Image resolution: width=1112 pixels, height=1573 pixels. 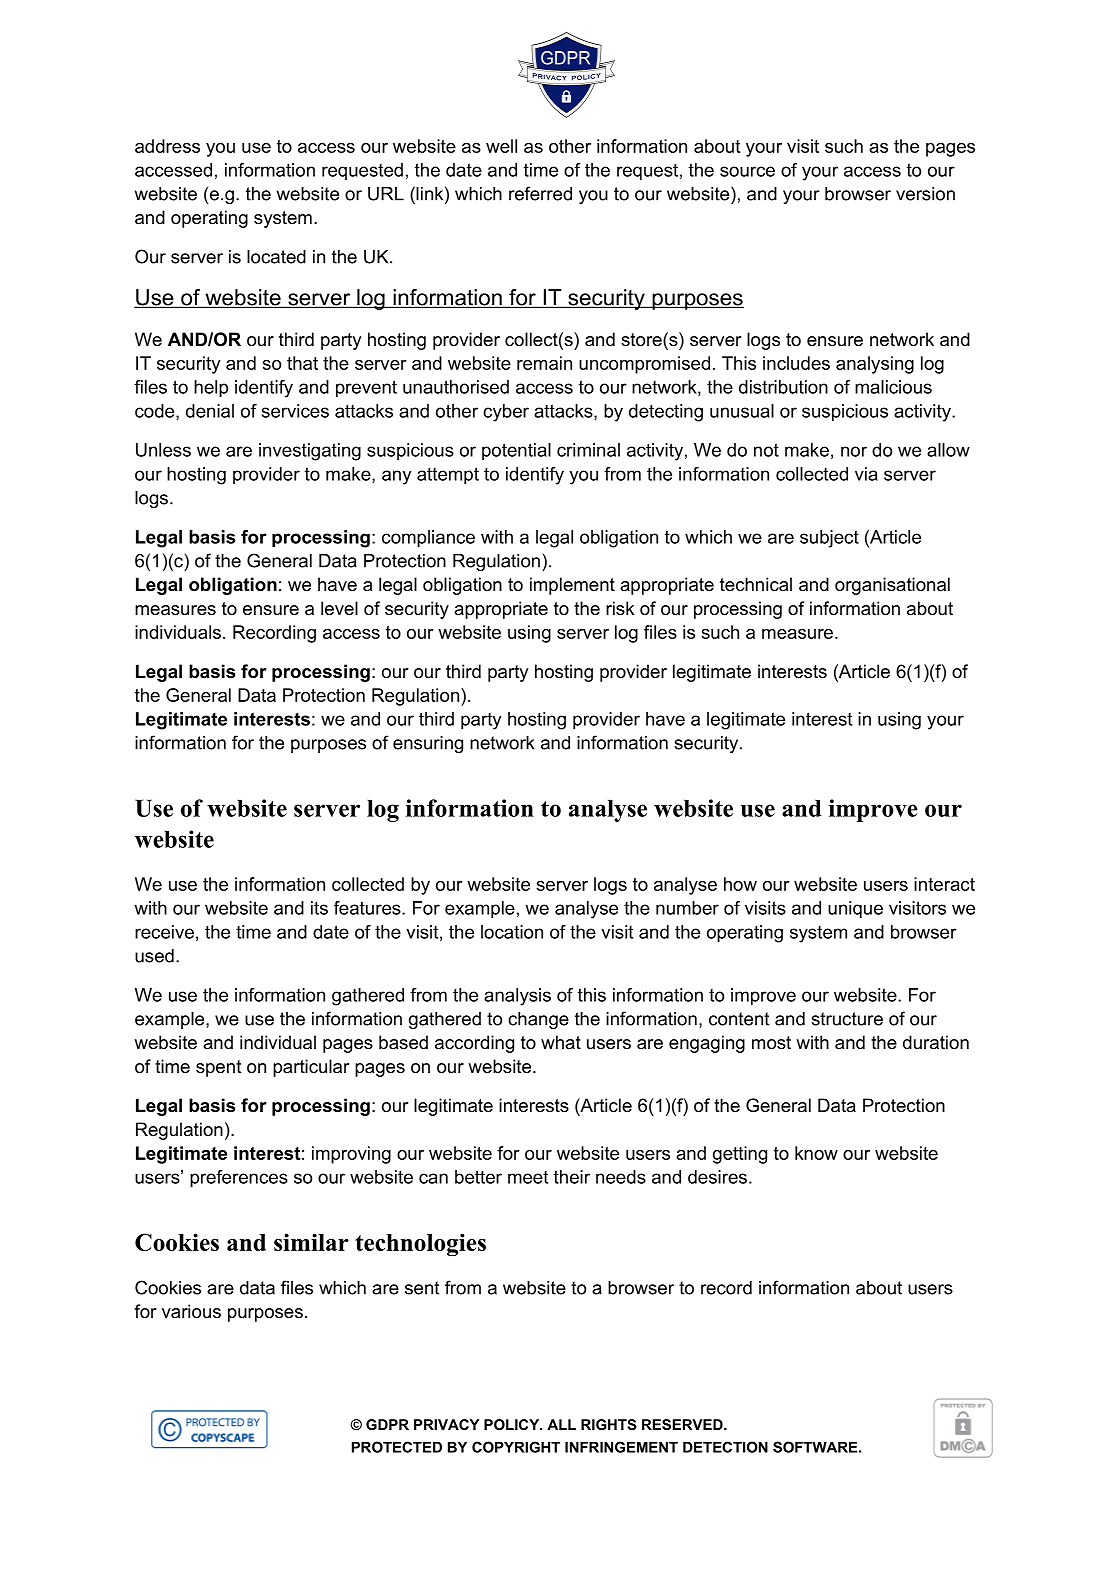 What do you see at coordinates (191, 1311) in the image?
I see `various` at bounding box center [191, 1311].
